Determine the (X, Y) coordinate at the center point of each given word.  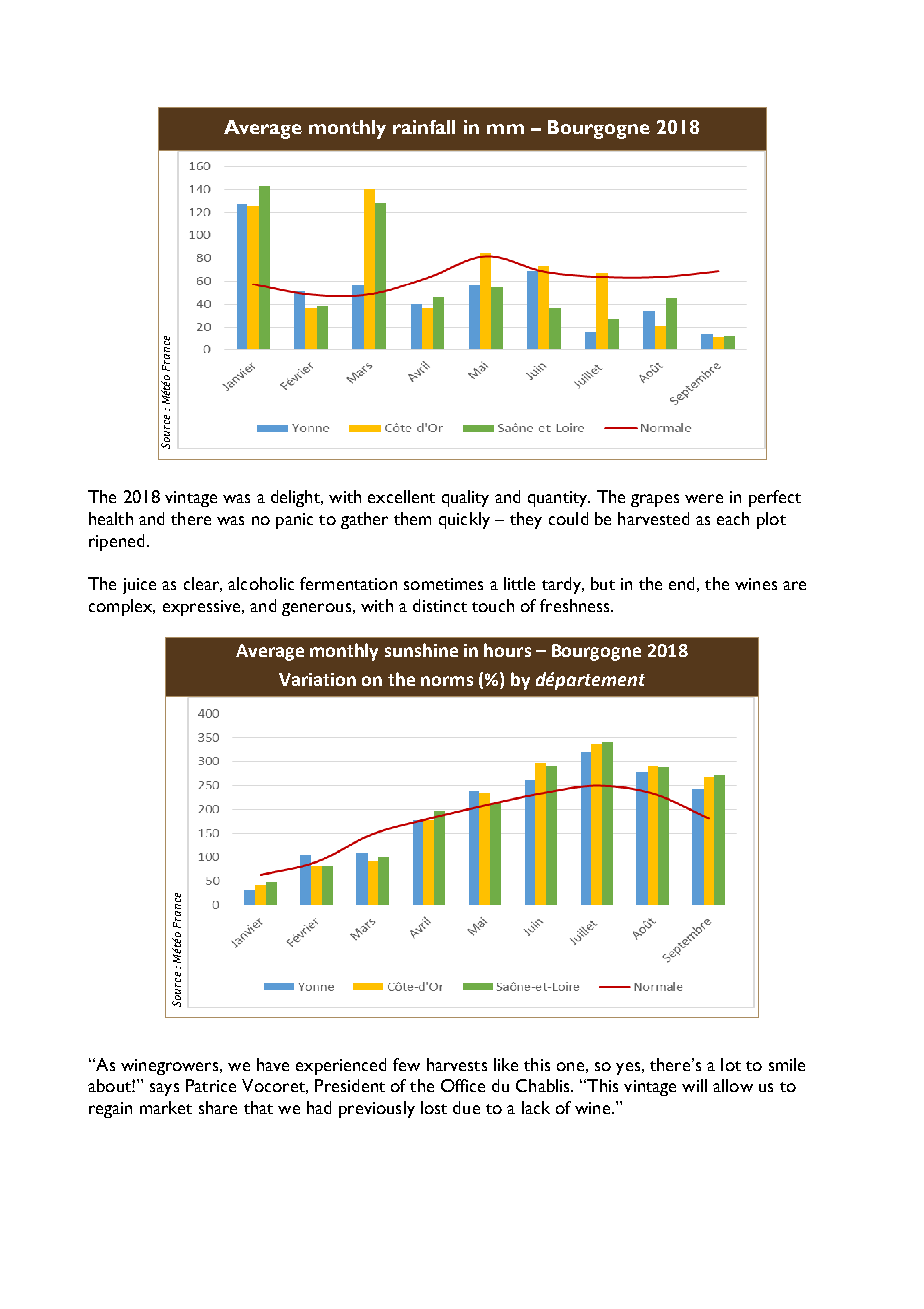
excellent (401, 496)
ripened (116, 542)
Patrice (211, 1085)
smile (787, 1064)
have (273, 1064)
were (704, 498)
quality (465, 498)
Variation (317, 679)
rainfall (424, 127)
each (733, 518)
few (406, 1064)
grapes (655, 500)
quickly (464, 520)
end (681, 583)
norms (447, 681)
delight (296, 498)
